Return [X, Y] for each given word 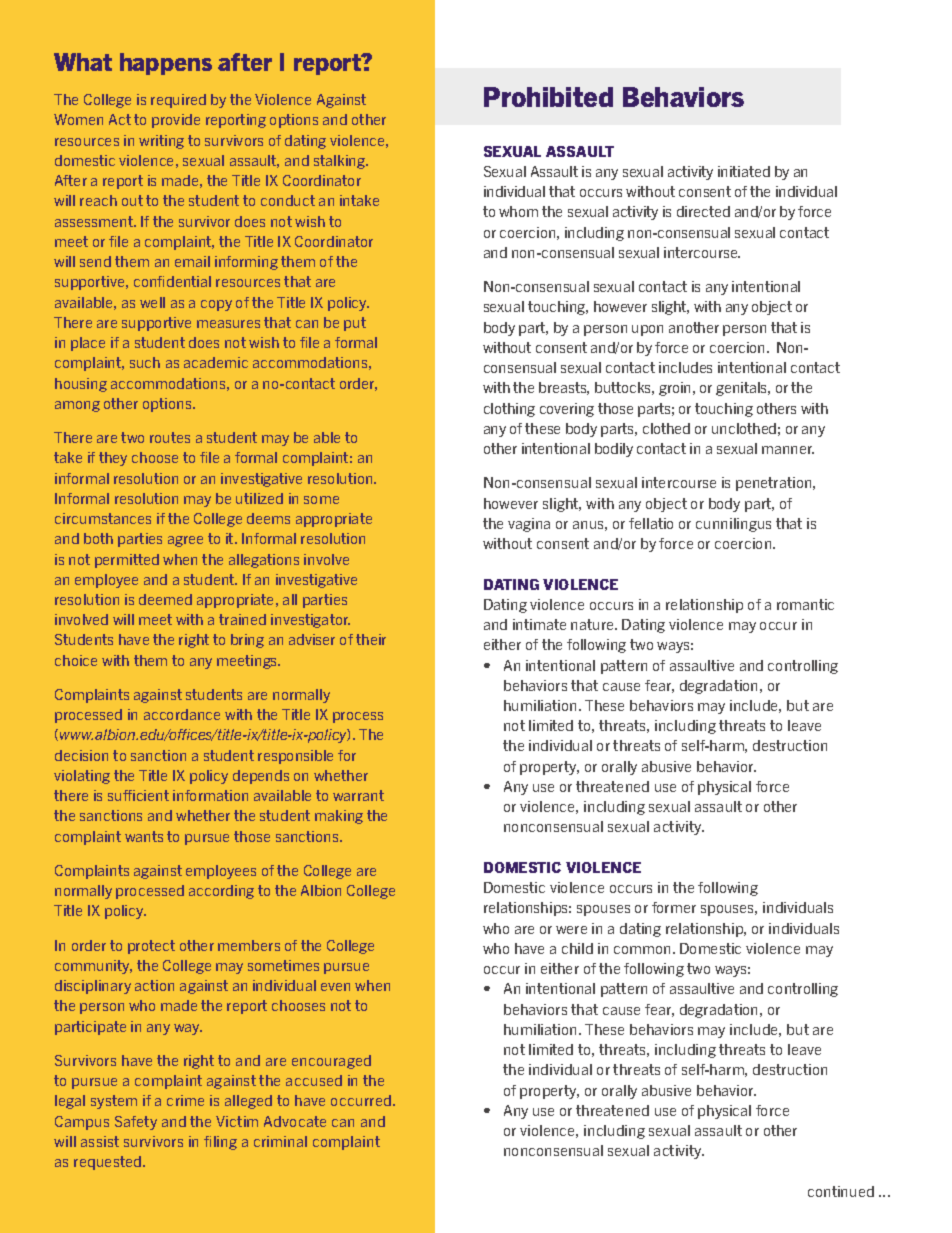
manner [788, 450]
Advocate [295, 1121]
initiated [744, 171]
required [178, 101]
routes [170, 437]
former [674, 907]
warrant [358, 795]
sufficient [138, 795]
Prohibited [548, 97]
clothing [509, 410]
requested [109, 1163]
